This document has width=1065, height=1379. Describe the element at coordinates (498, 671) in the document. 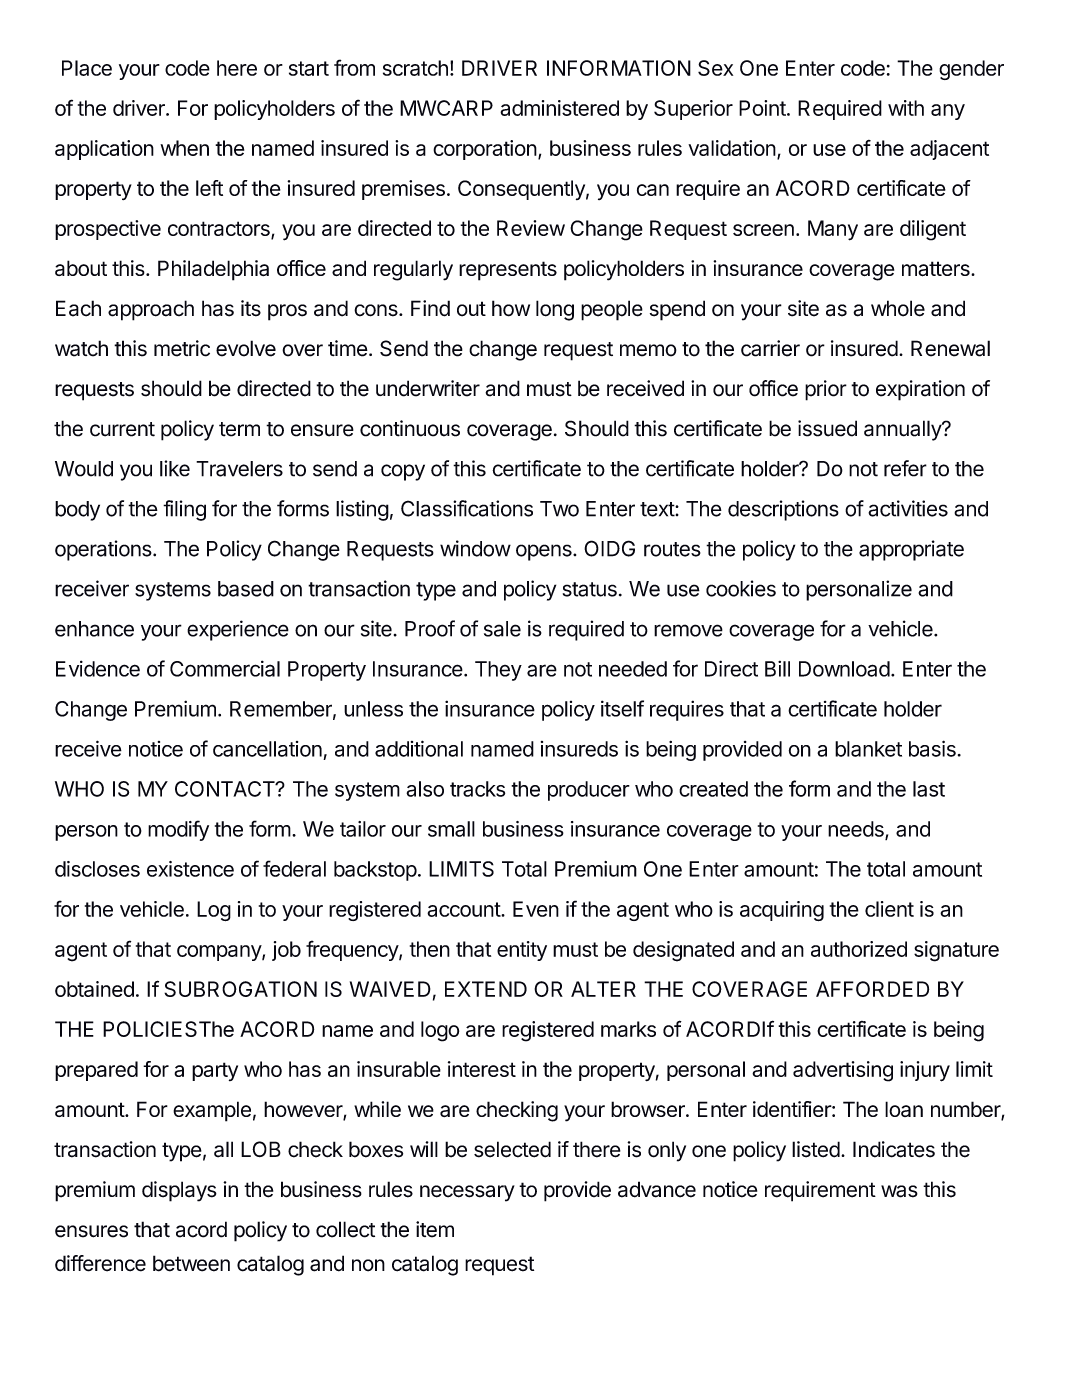

I see `They` at that location.
